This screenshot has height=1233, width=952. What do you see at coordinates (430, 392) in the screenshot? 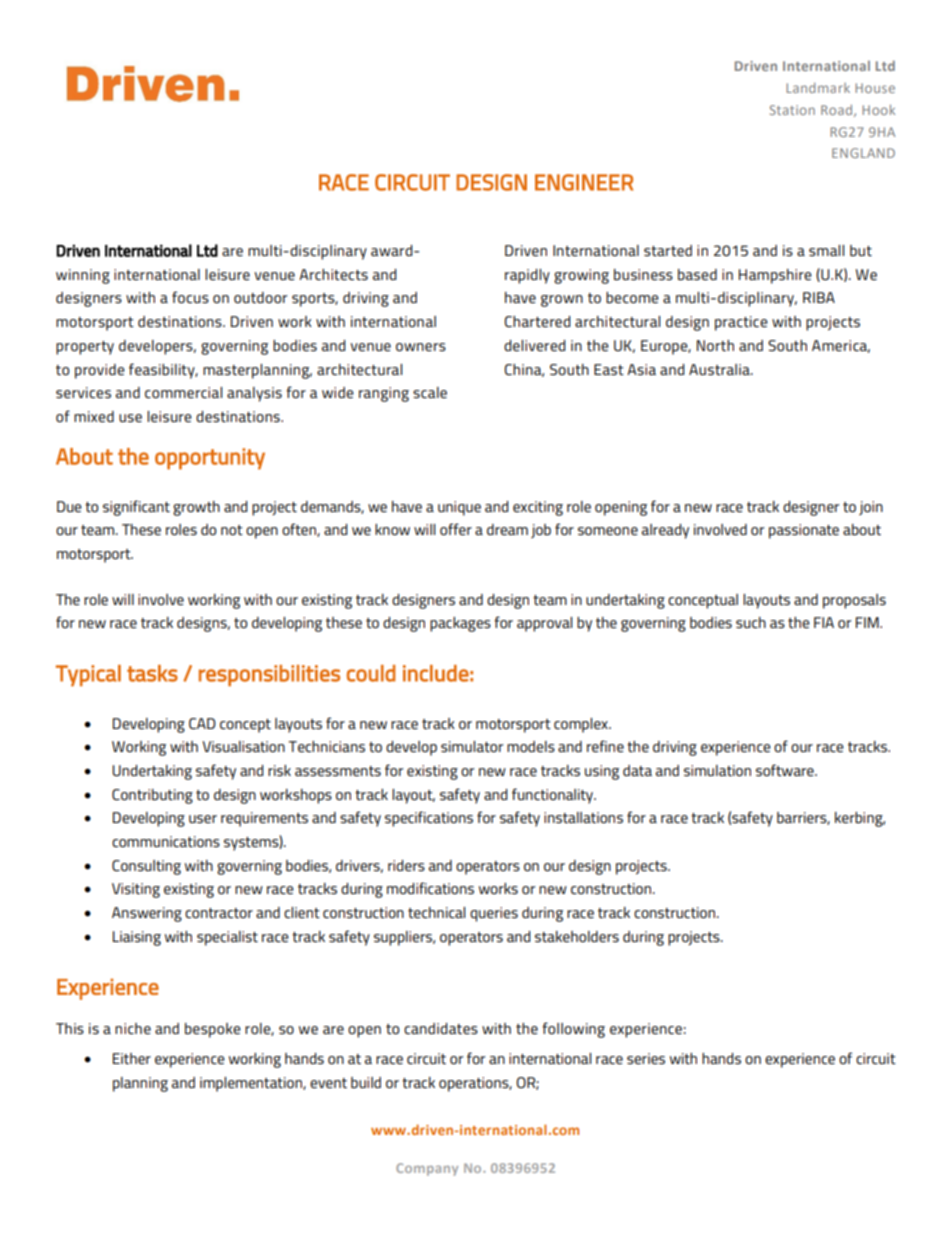
I see `scale` at bounding box center [430, 392].
